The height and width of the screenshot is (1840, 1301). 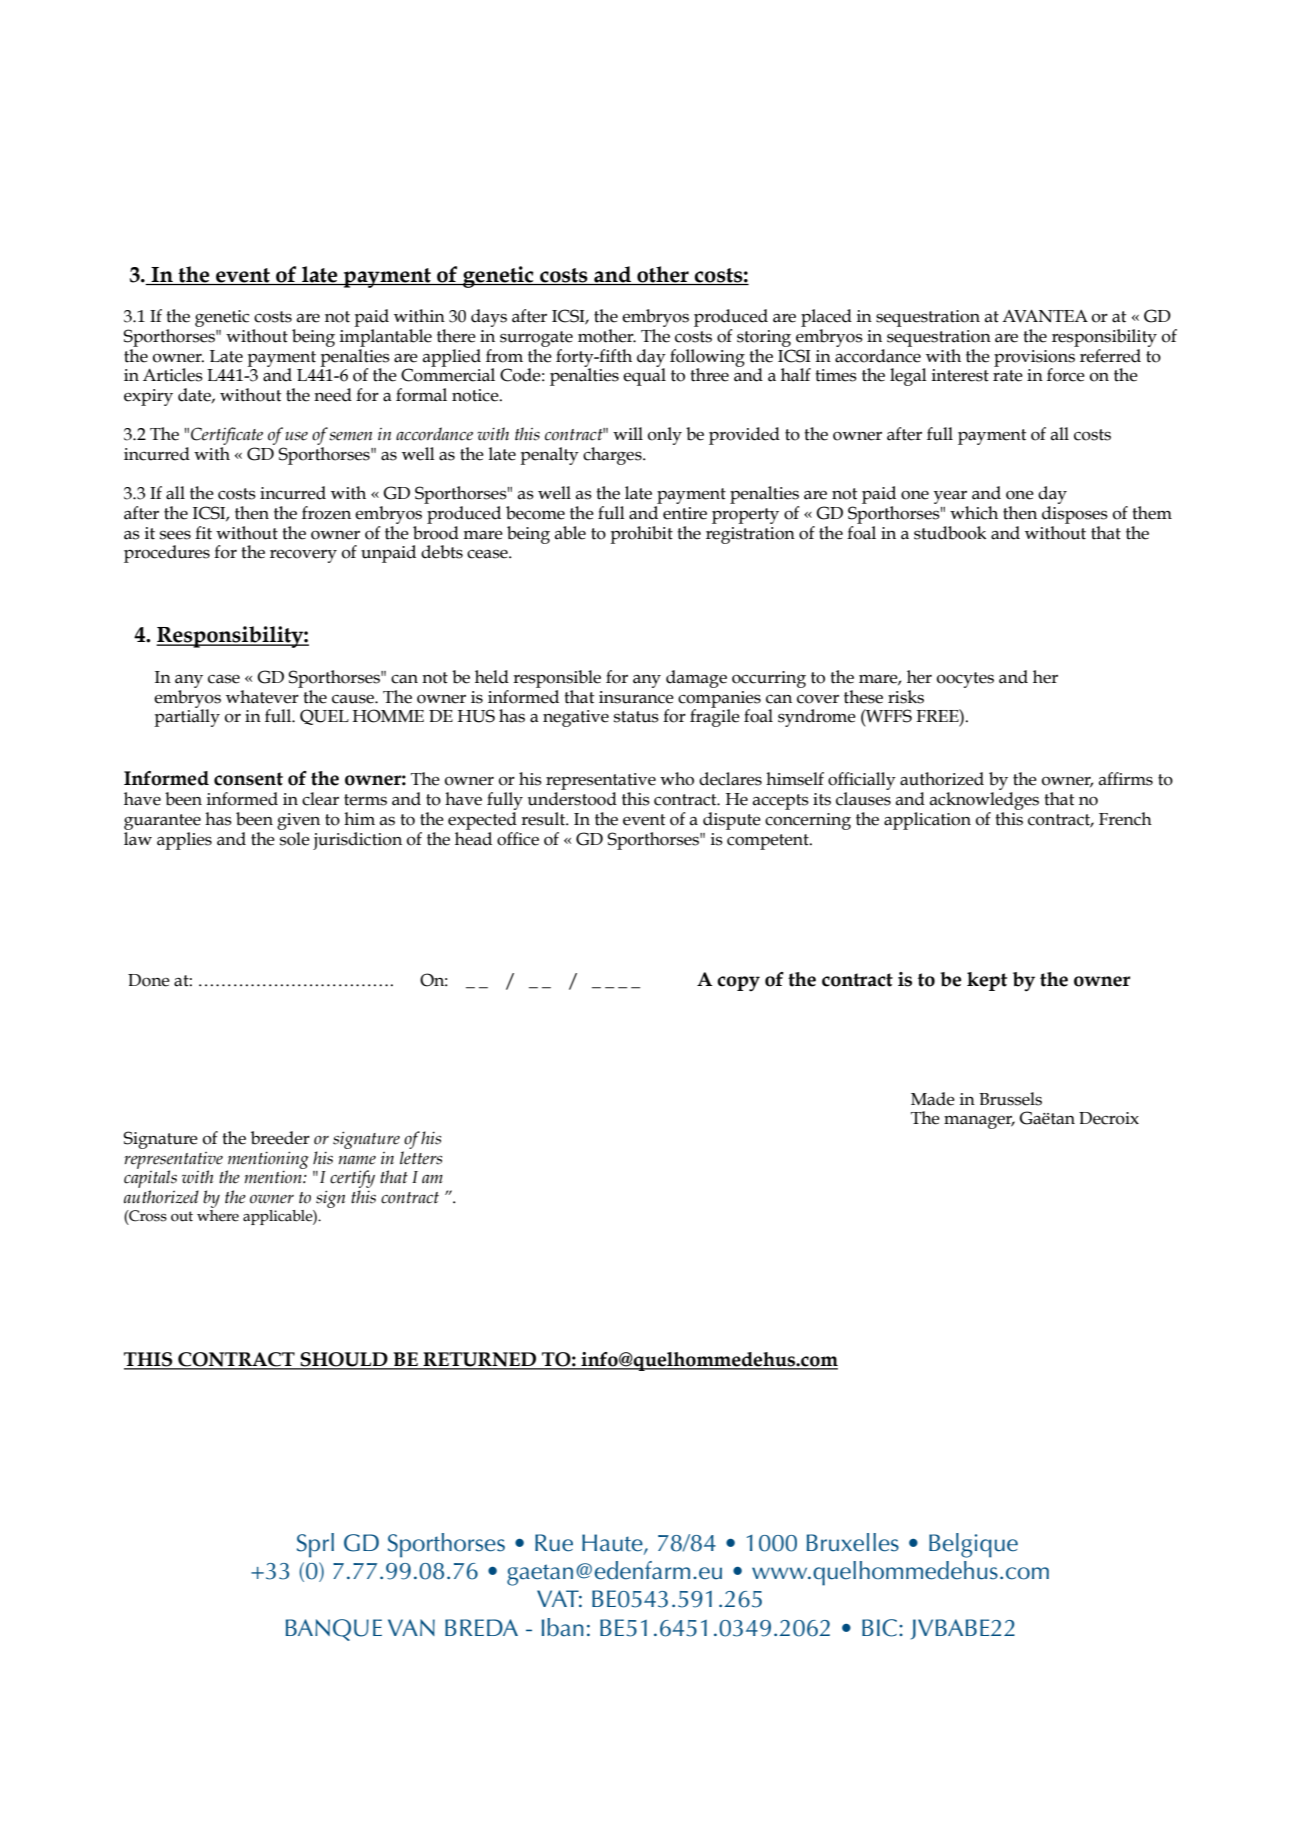 I want to click on BANQUE, so click(x=334, y=1630).
